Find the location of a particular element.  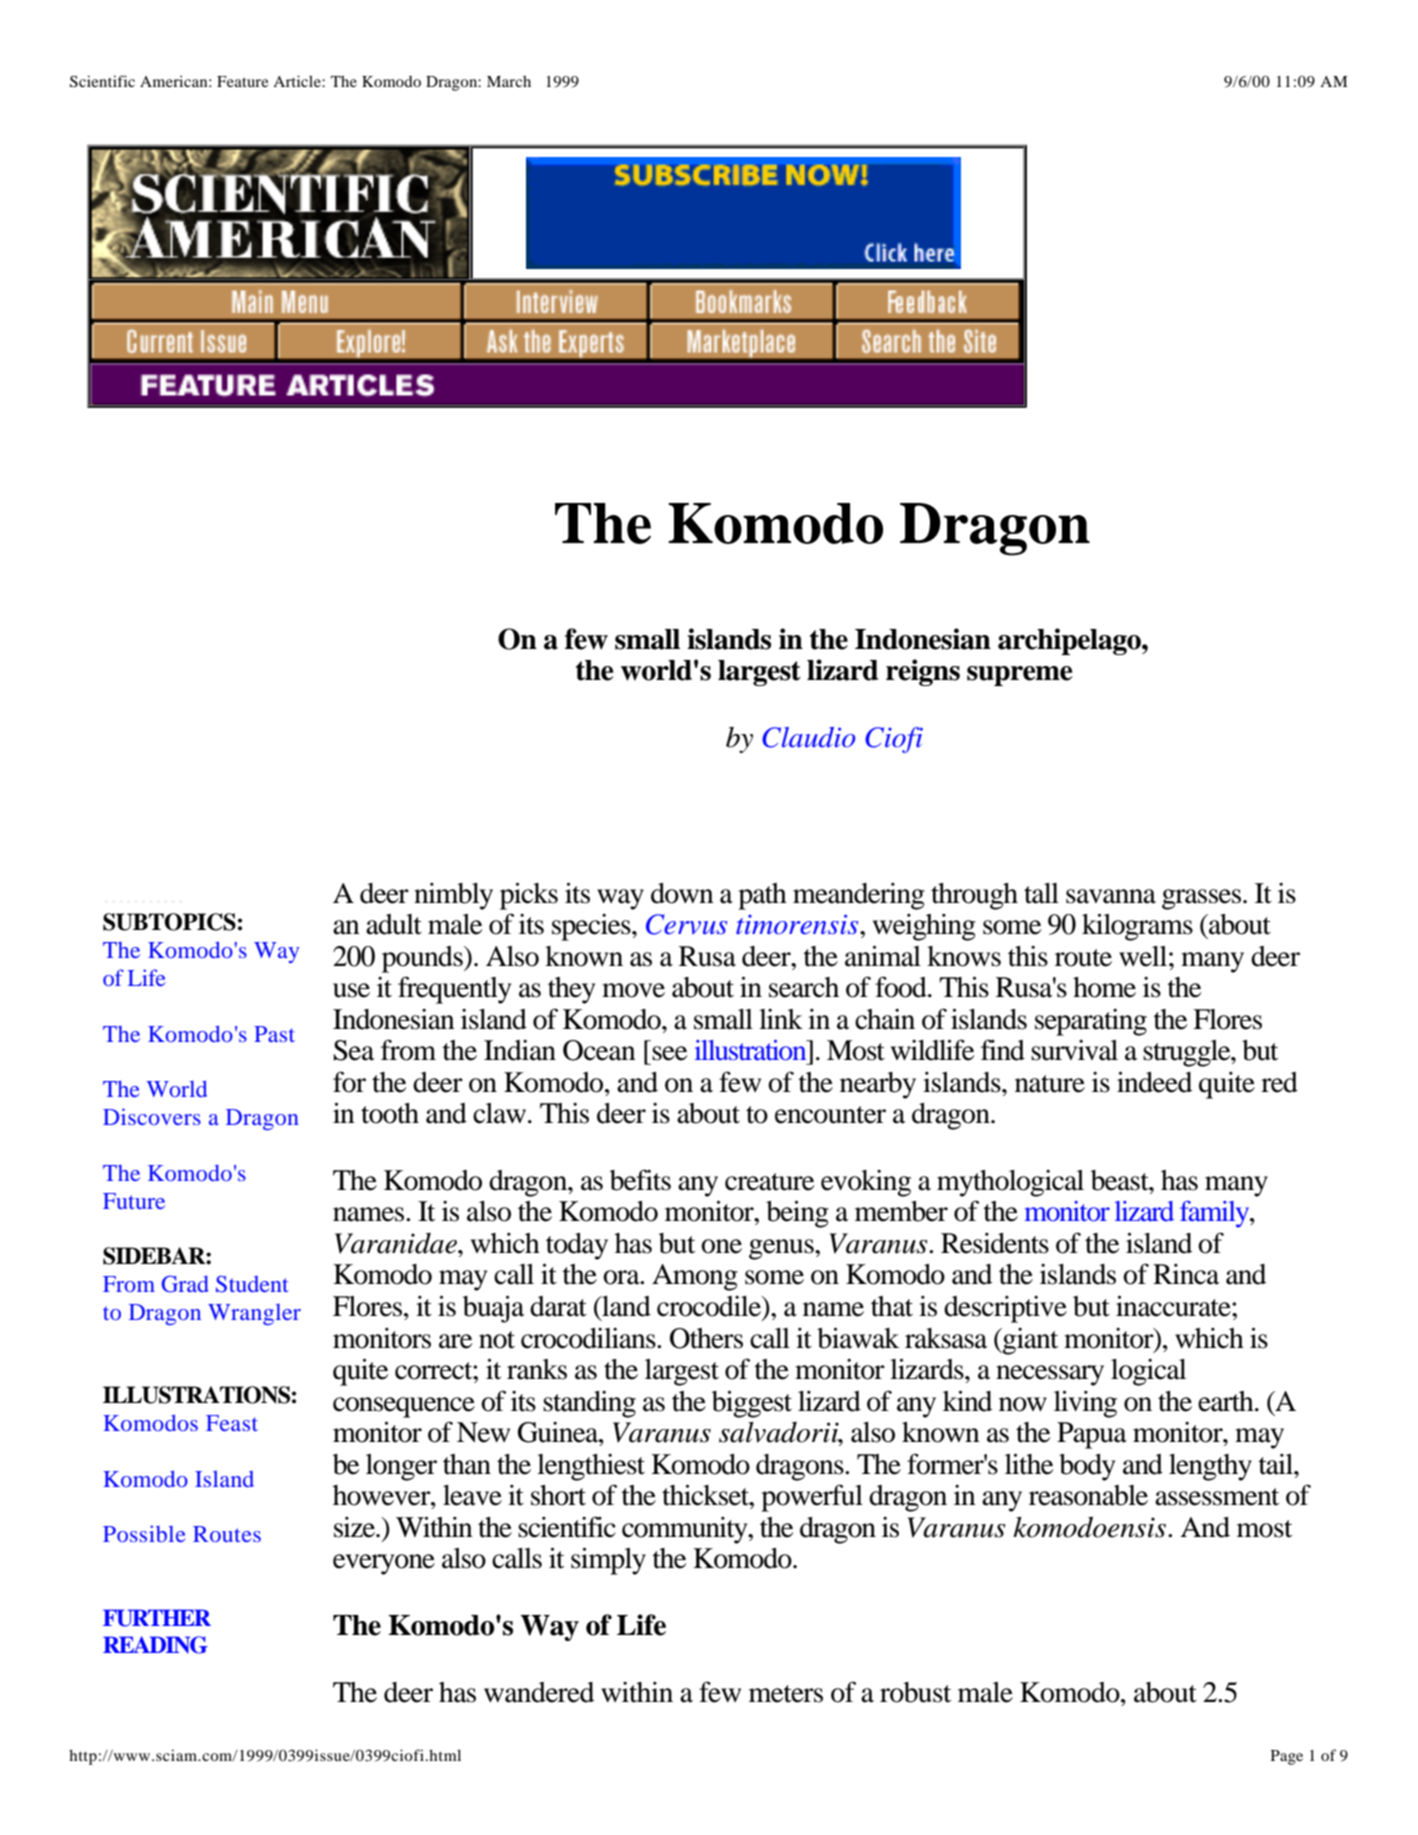

READING is located at coordinates (155, 1645).
